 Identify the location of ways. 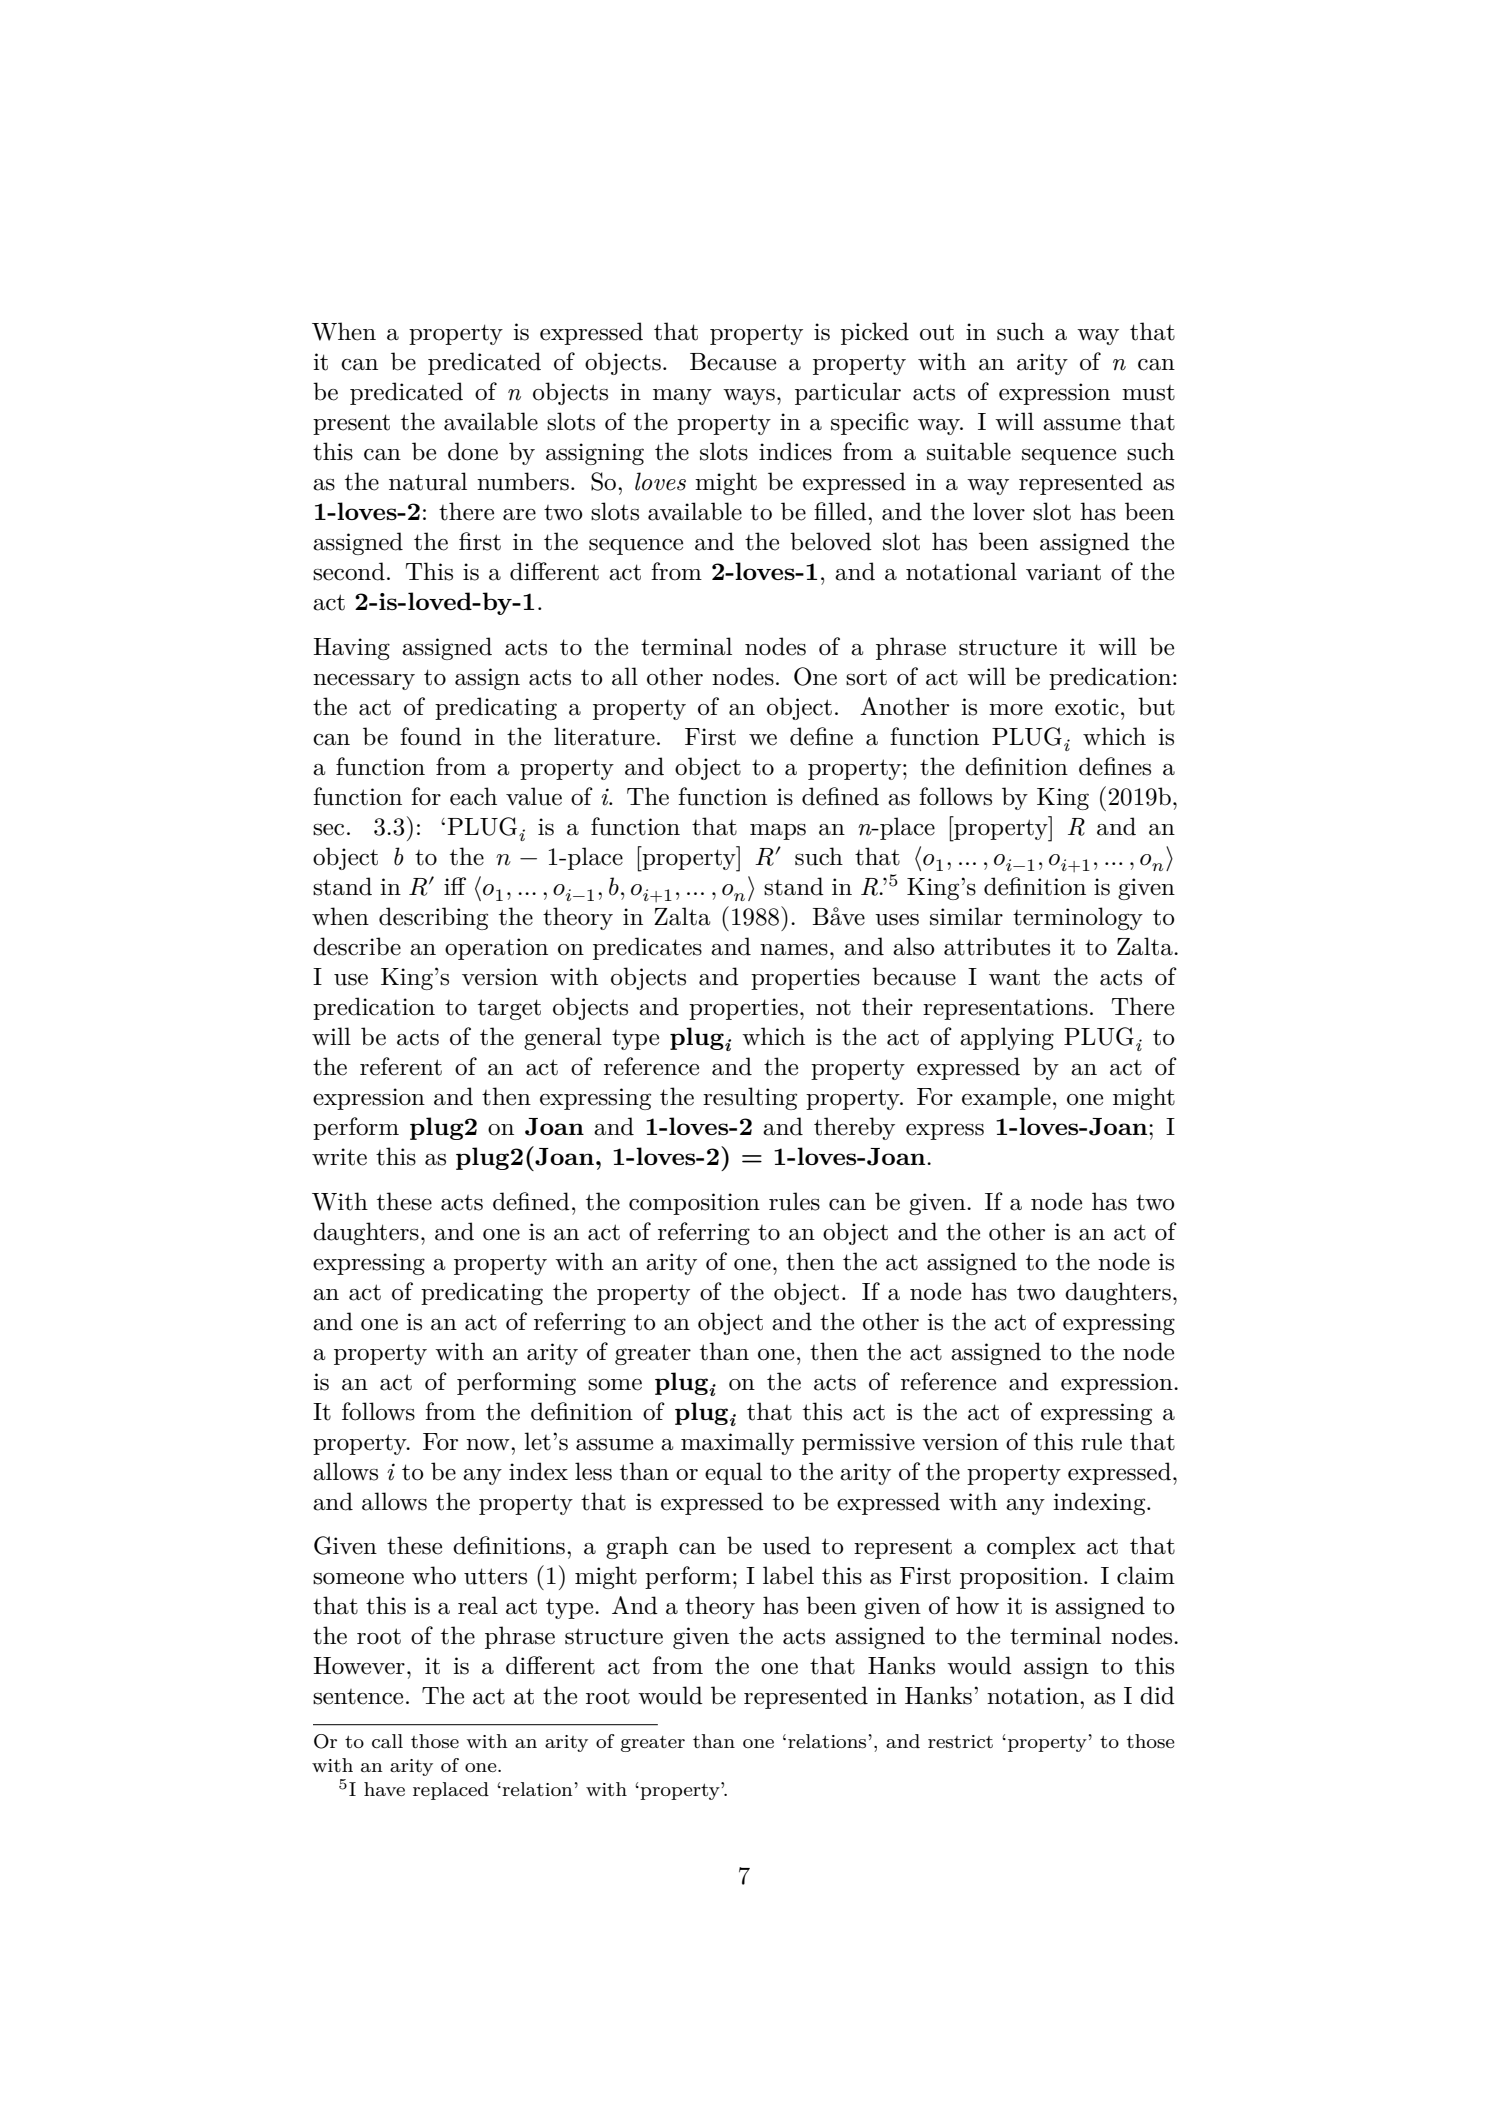
(749, 397).
